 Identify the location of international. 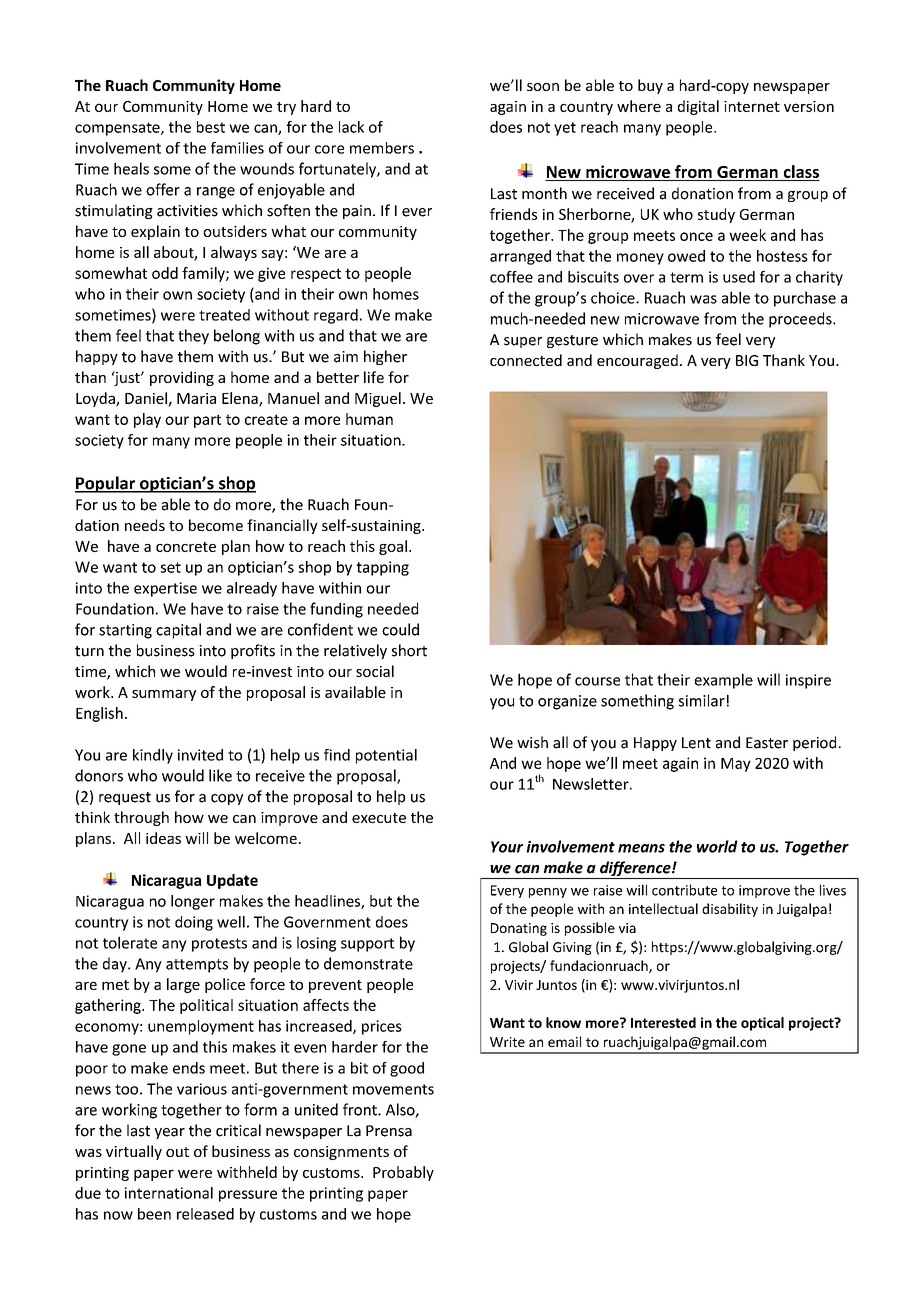
(169, 1193).
